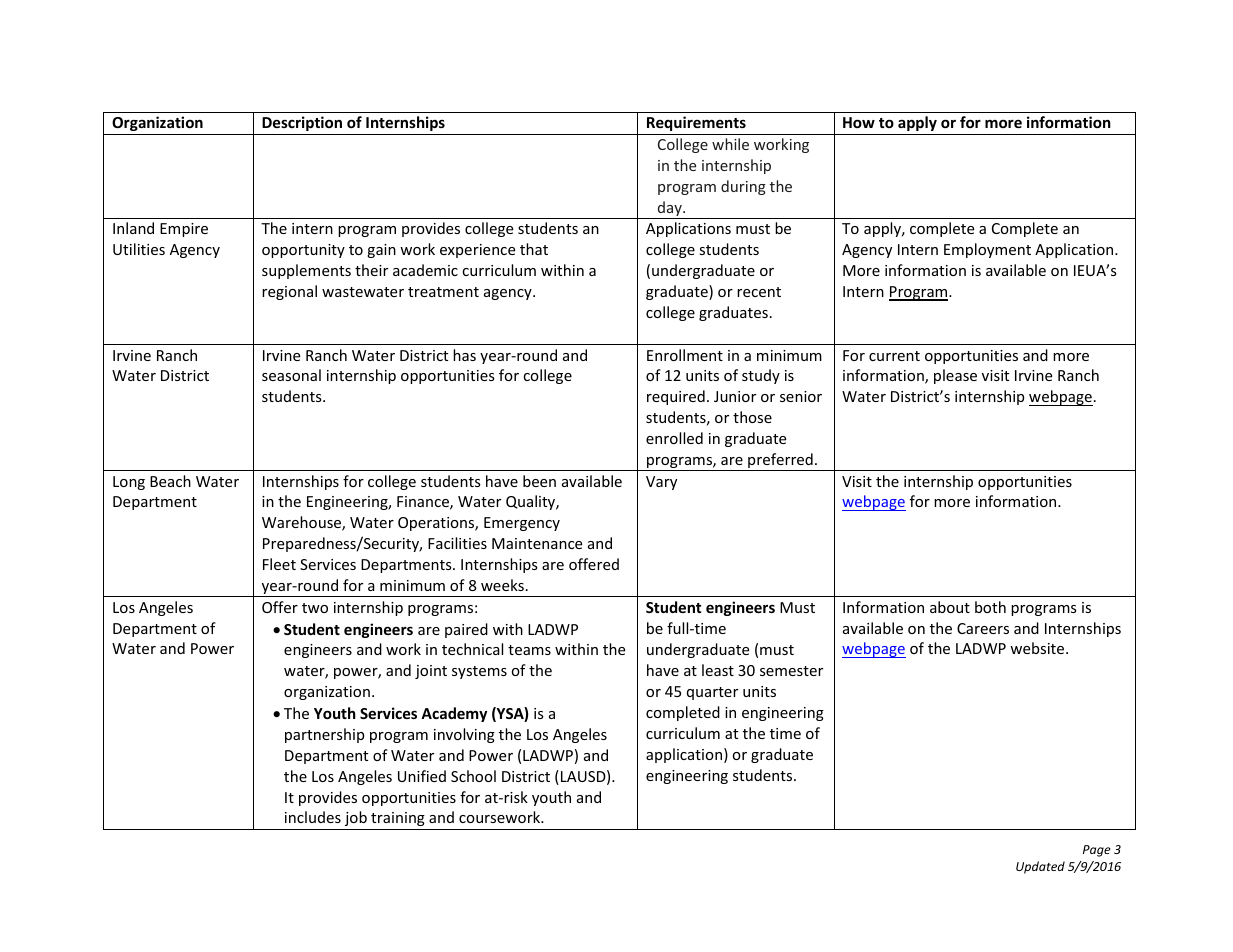 The width and height of the screenshot is (1233, 952). Describe the element at coordinates (1040, 867) in the screenshot. I see `Updated` at that location.
